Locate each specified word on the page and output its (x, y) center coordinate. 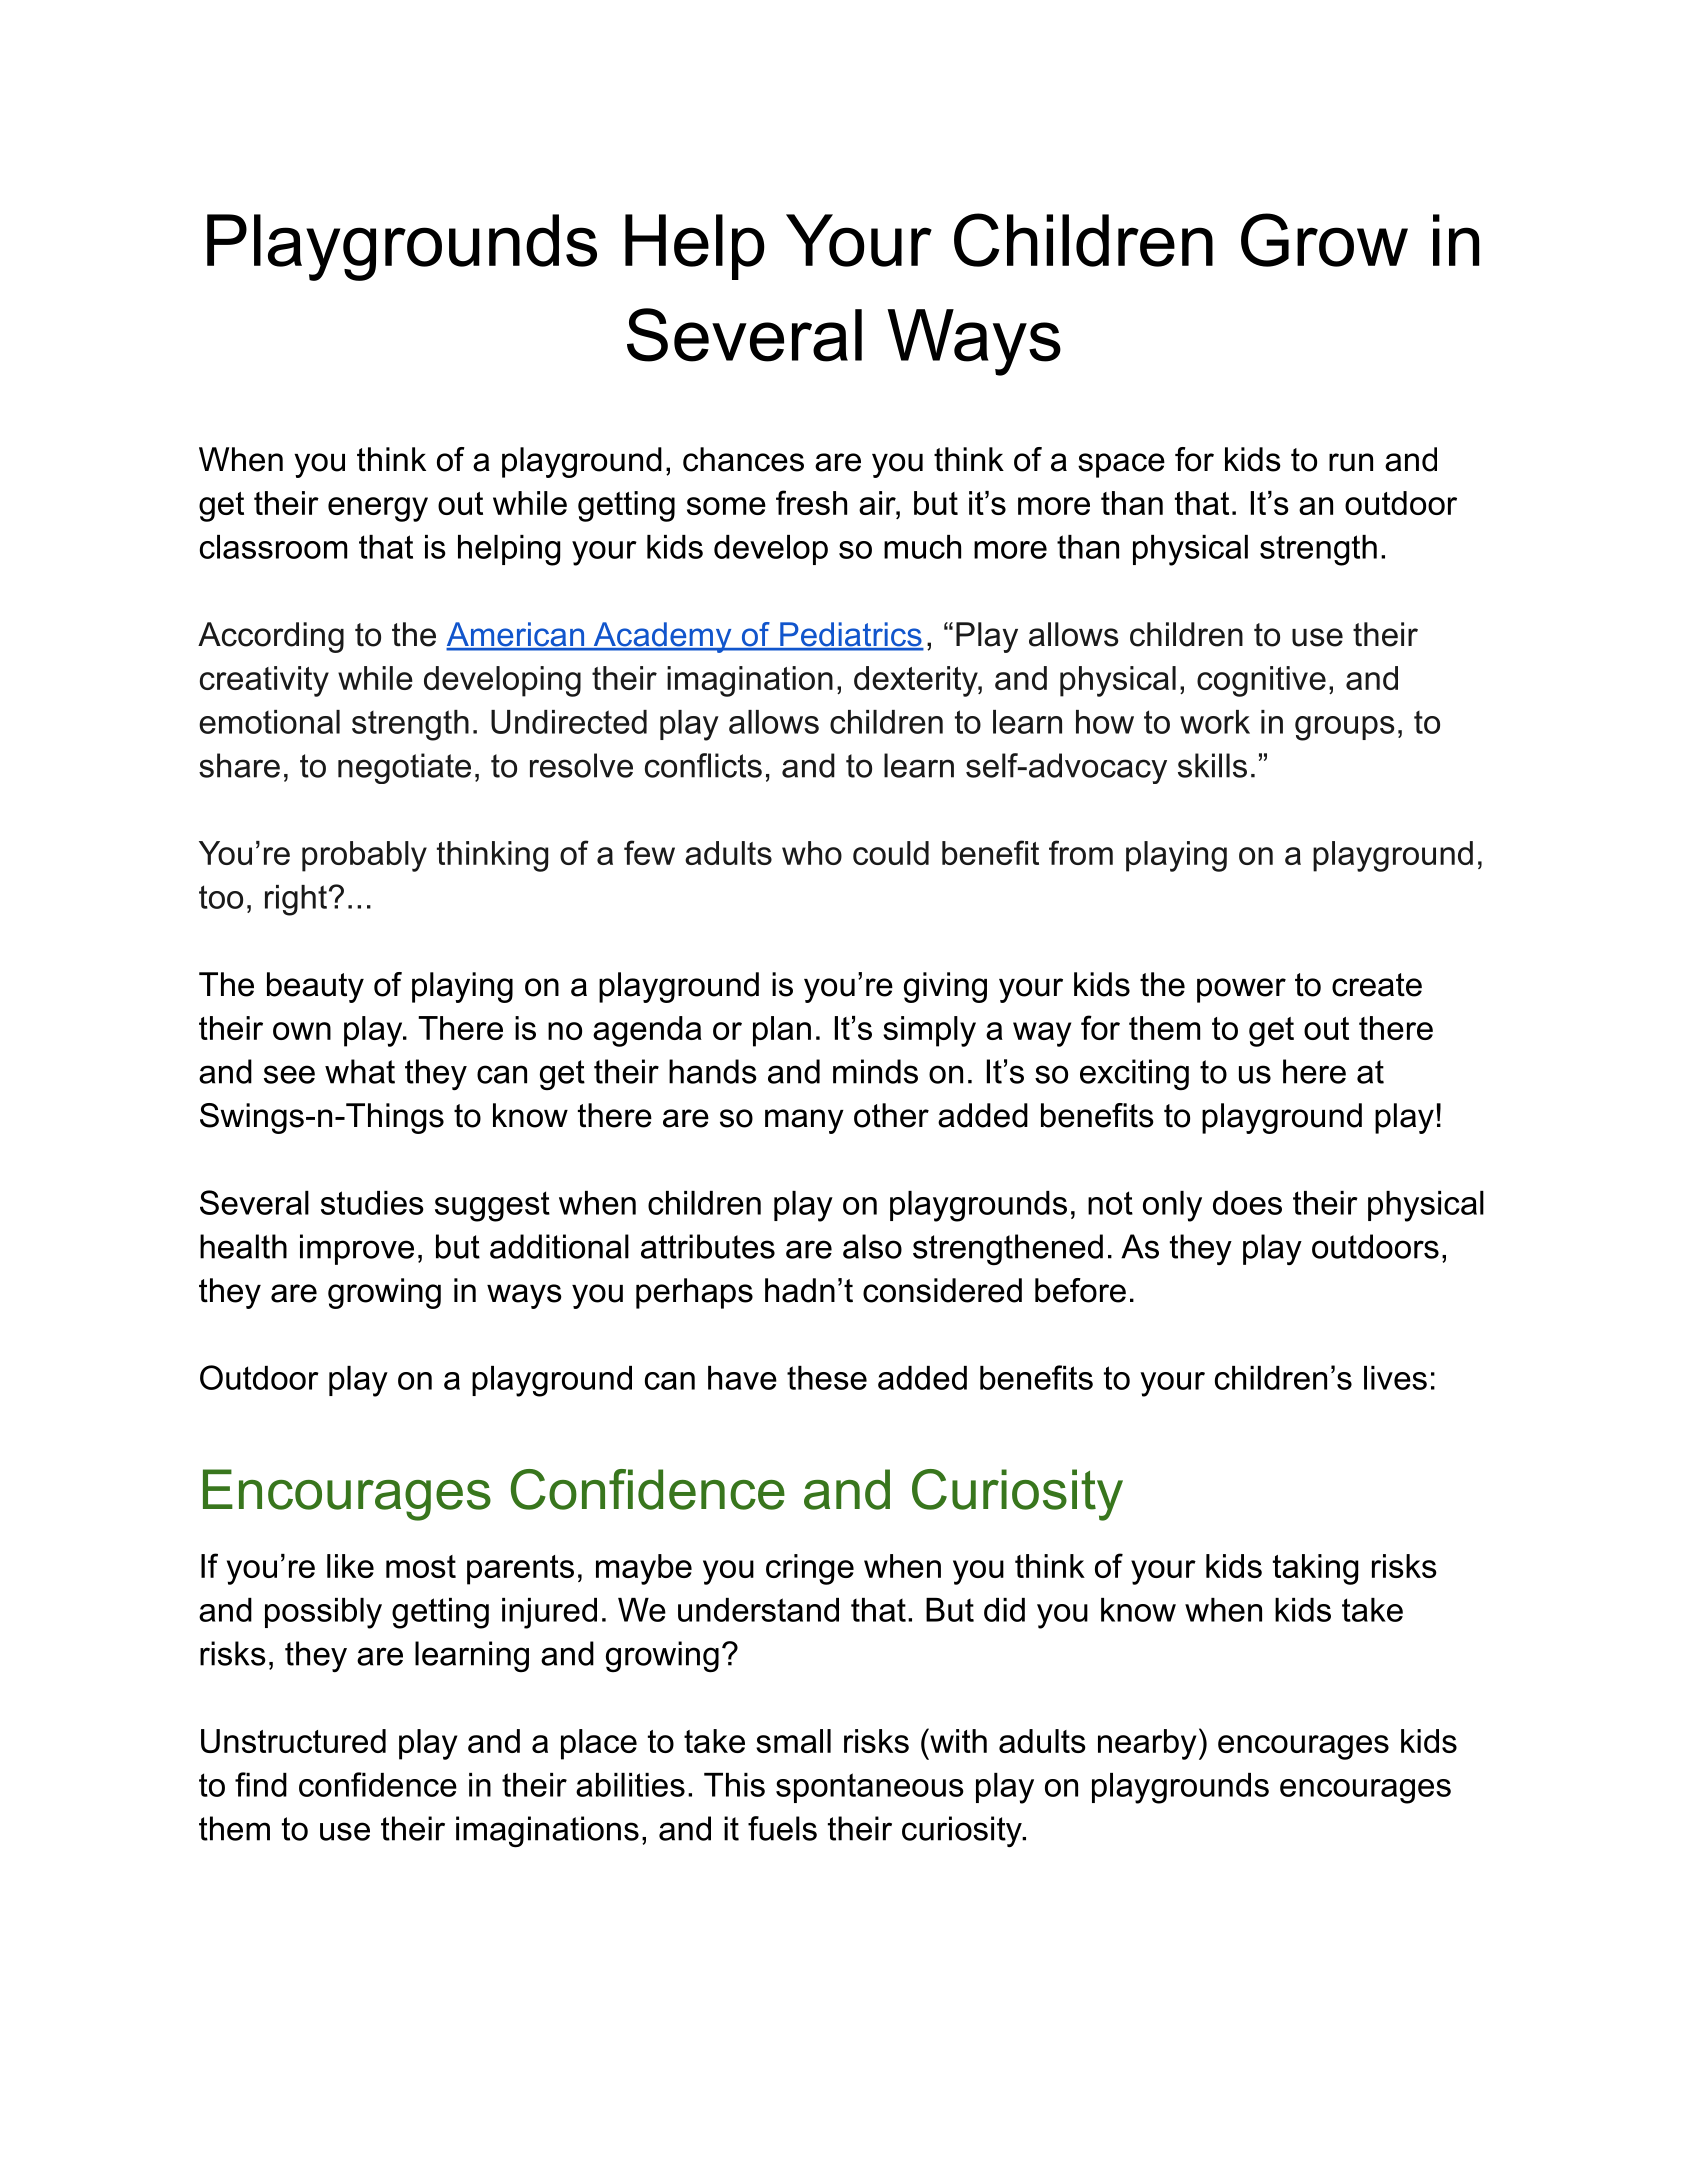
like (350, 1566)
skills (1212, 765)
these (827, 1378)
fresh (811, 502)
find (261, 1784)
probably (364, 856)
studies (372, 1203)
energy (378, 509)
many (804, 1121)
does (1247, 1203)
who (812, 853)
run (1351, 462)
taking (1315, 1569)
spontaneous (870, 1788)
